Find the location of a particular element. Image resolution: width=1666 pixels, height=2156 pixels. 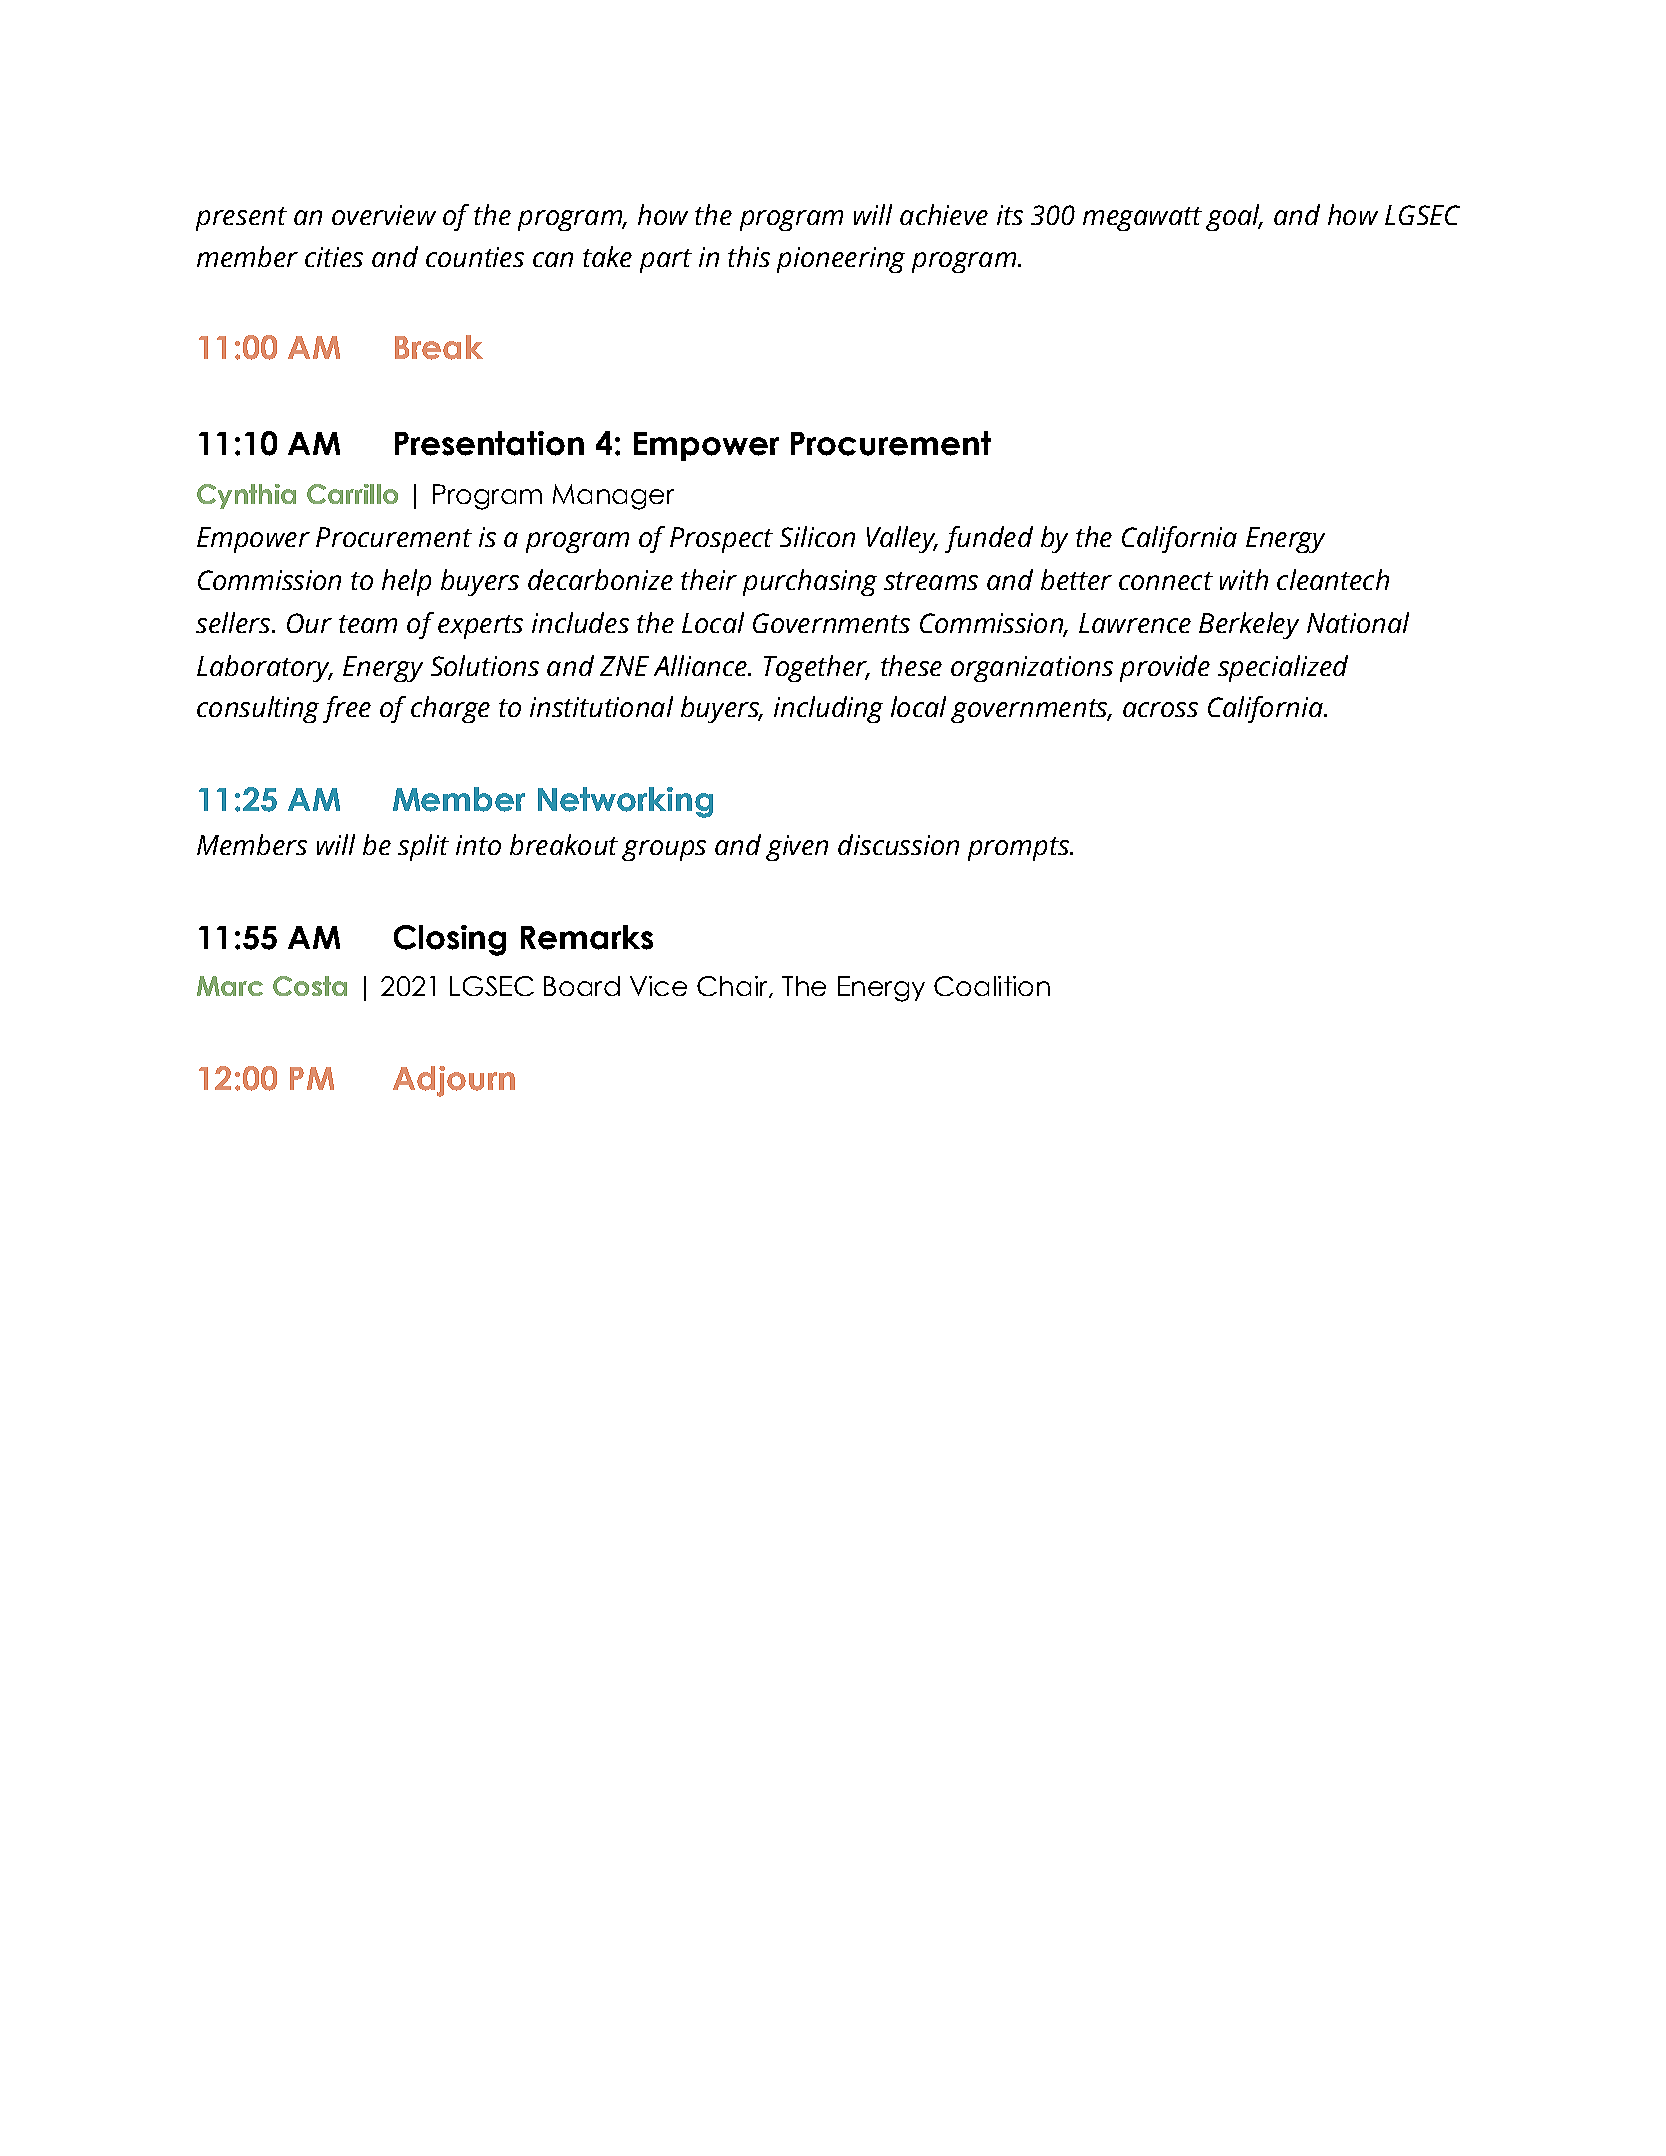

funded is located at coordinates (989, 539).
